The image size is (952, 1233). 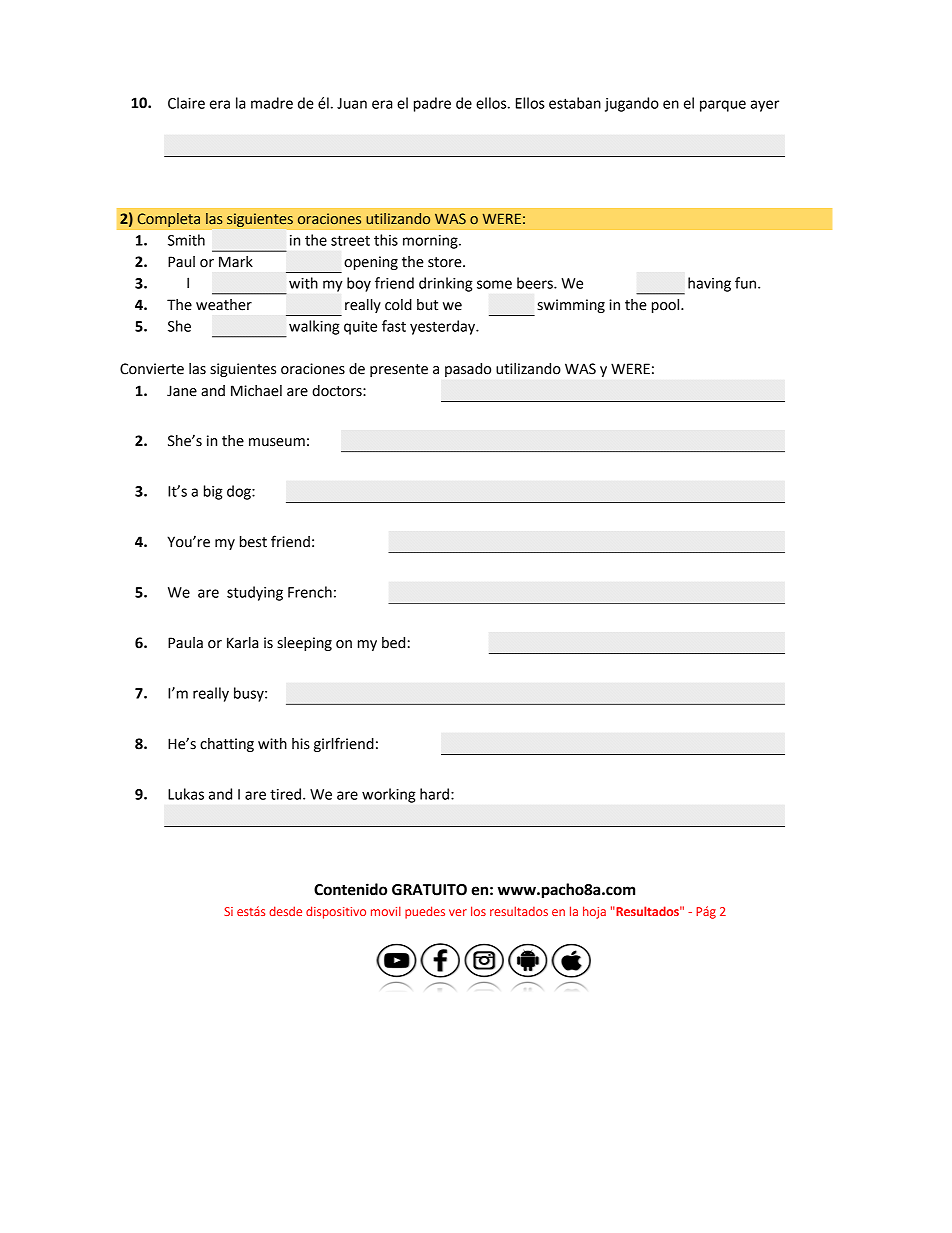 I want to click on ayer, so click(x=765, y=106).
